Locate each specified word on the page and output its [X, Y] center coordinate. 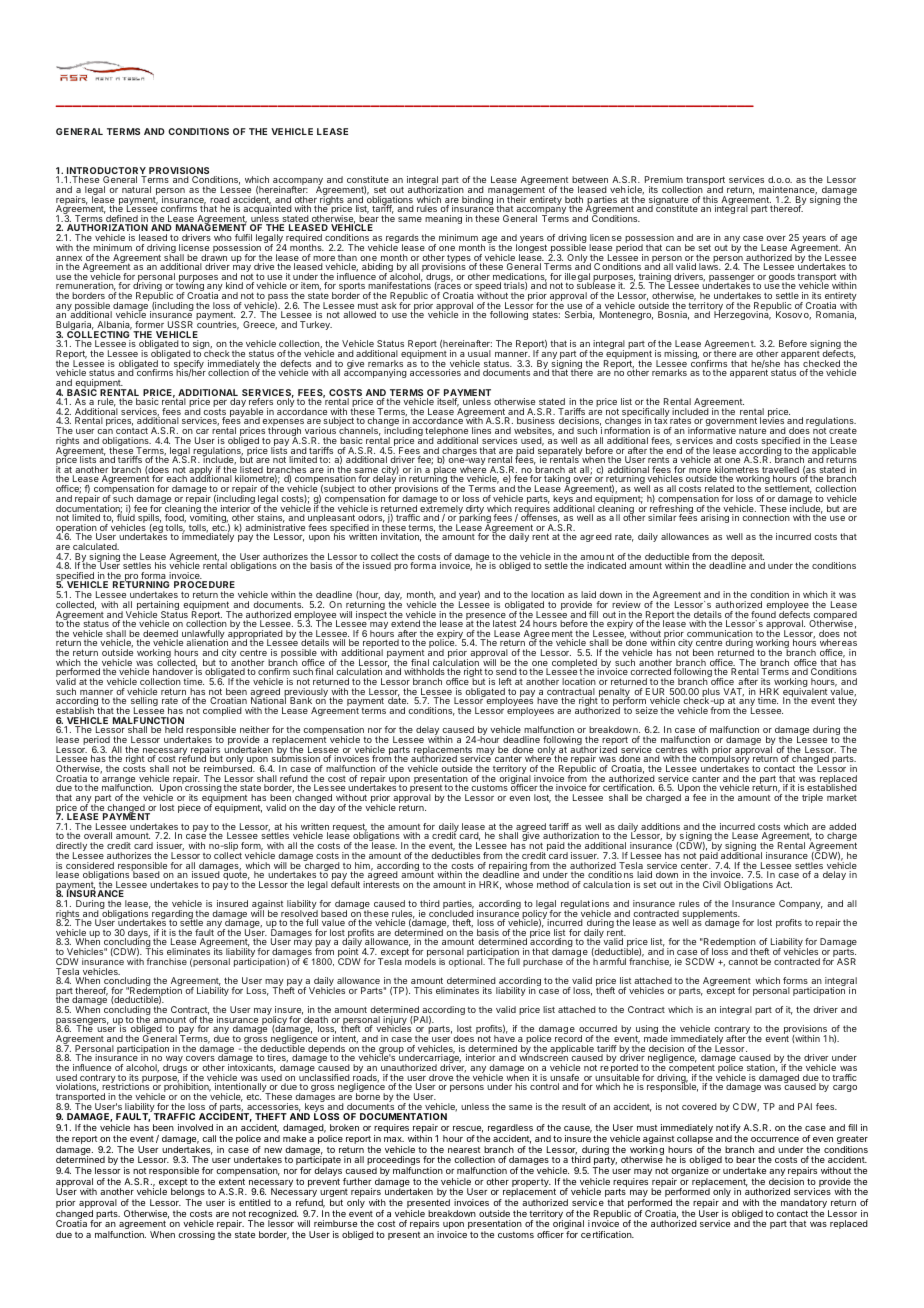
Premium [664, 179]
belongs [188, 1194]
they [847, 701]
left [505, 681]
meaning [443, 219]
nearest [464, 1150]
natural [136, 189]
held [174, 729]
